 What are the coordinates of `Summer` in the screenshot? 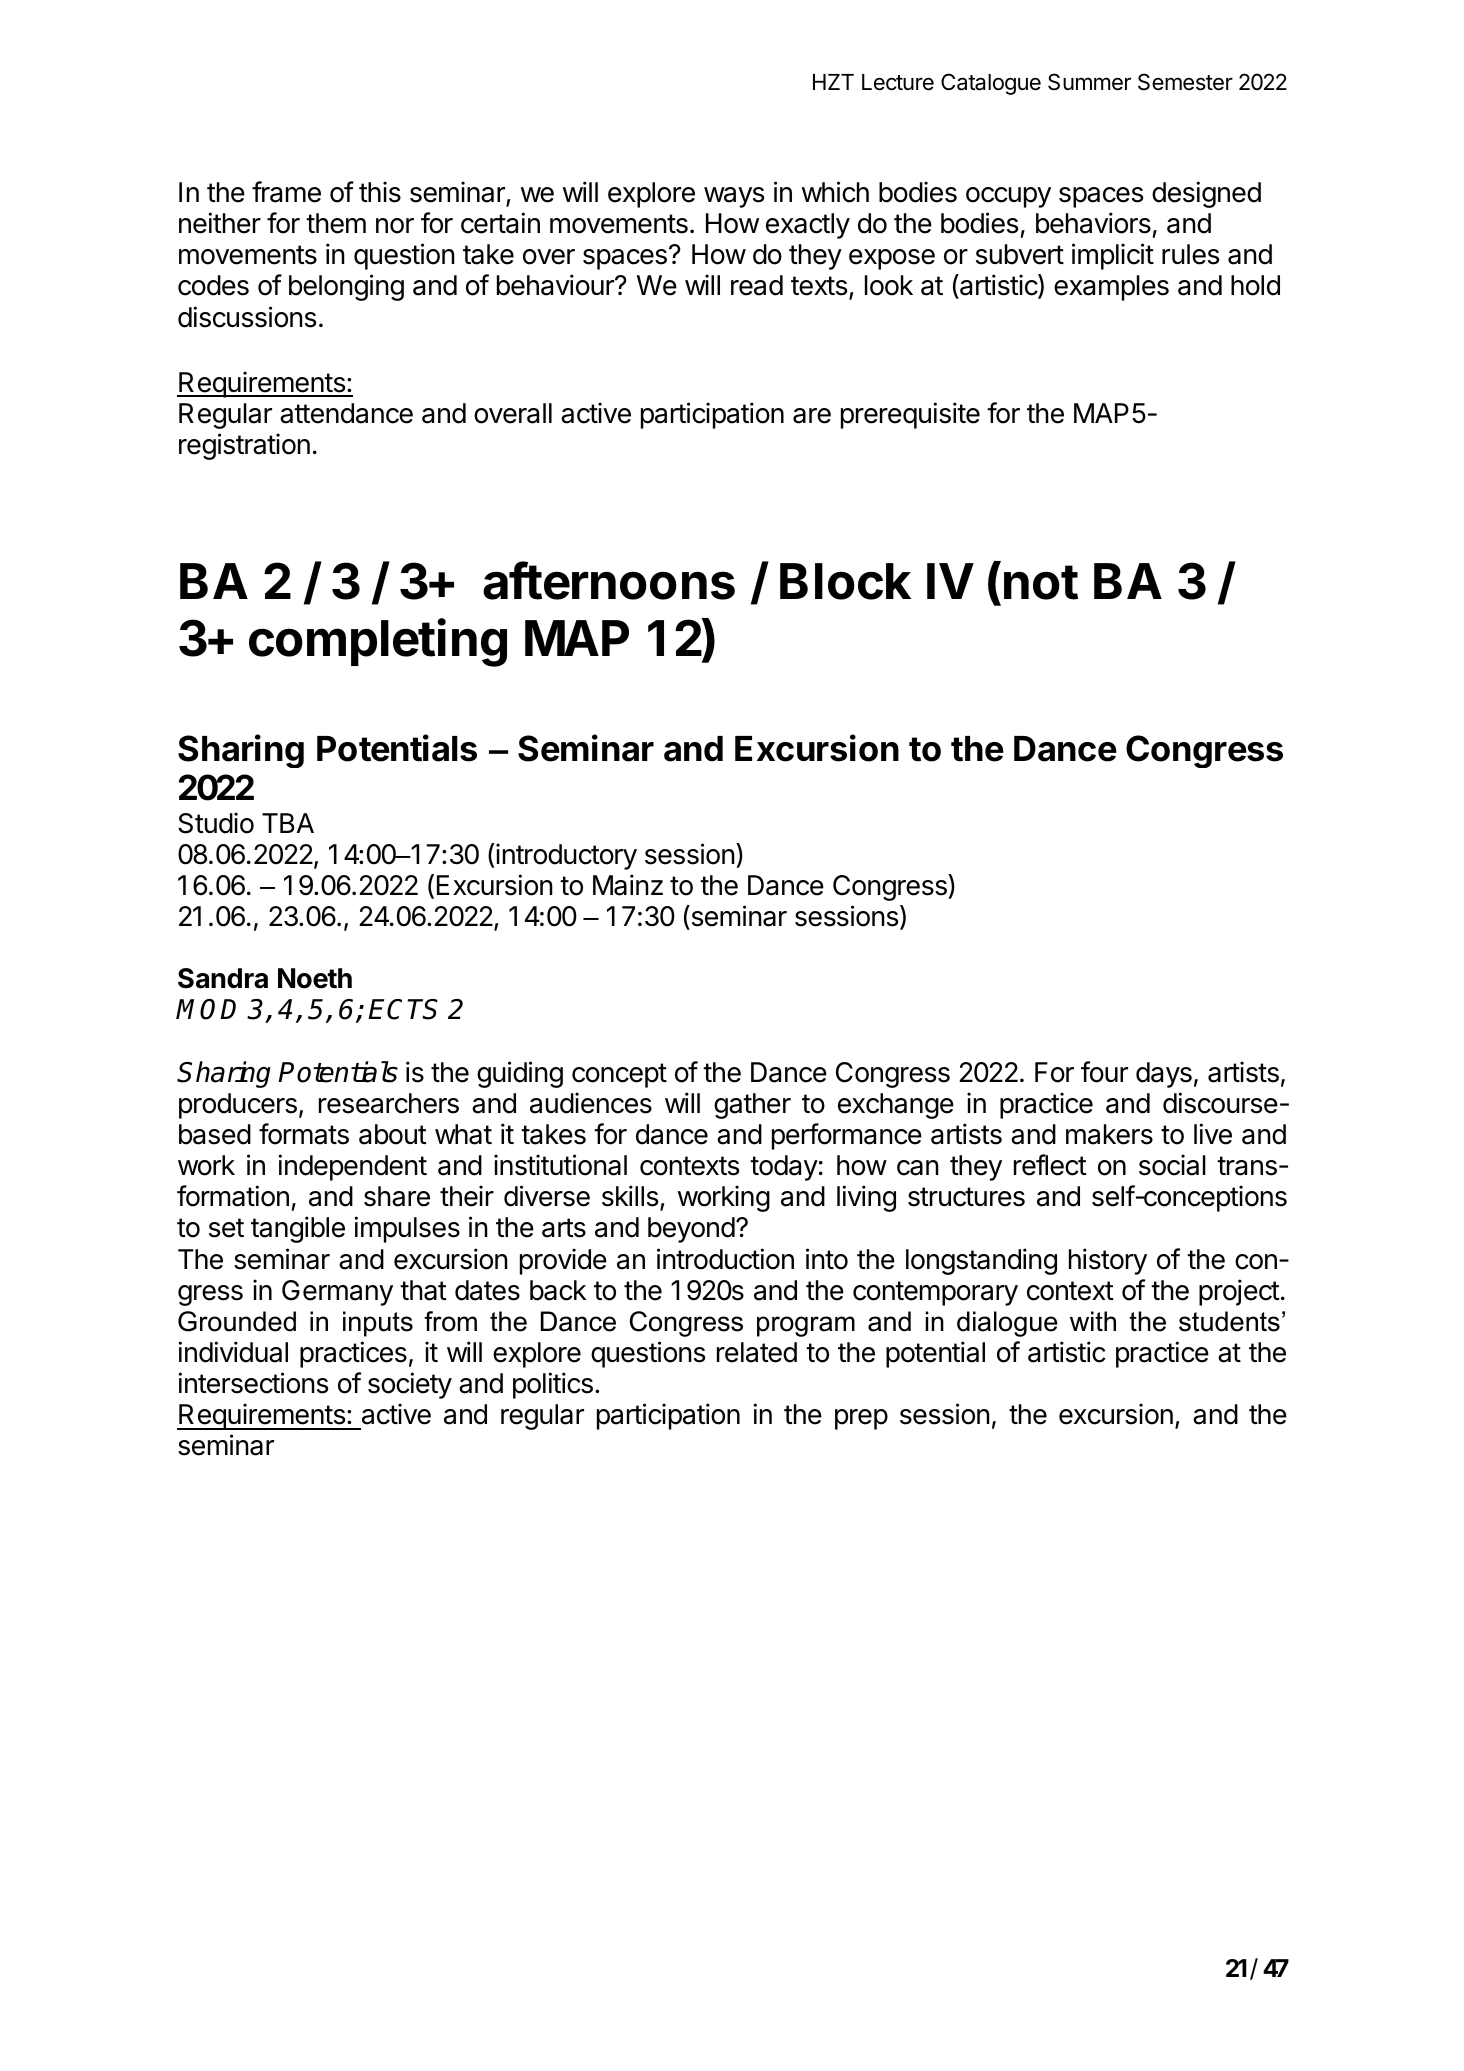 It's located at (1089, 82).
